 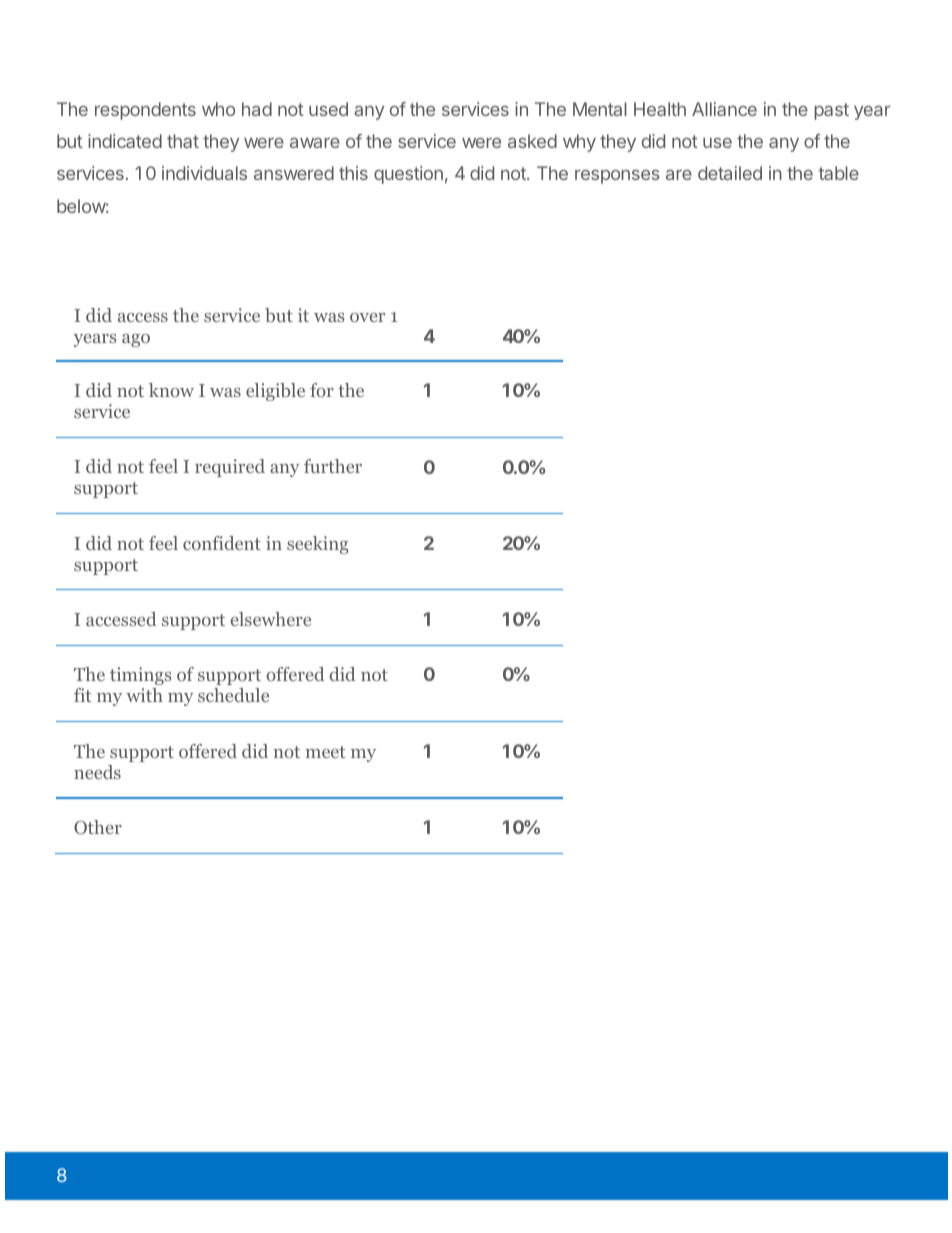 I want to click on further, so click(x=333, y=466).
